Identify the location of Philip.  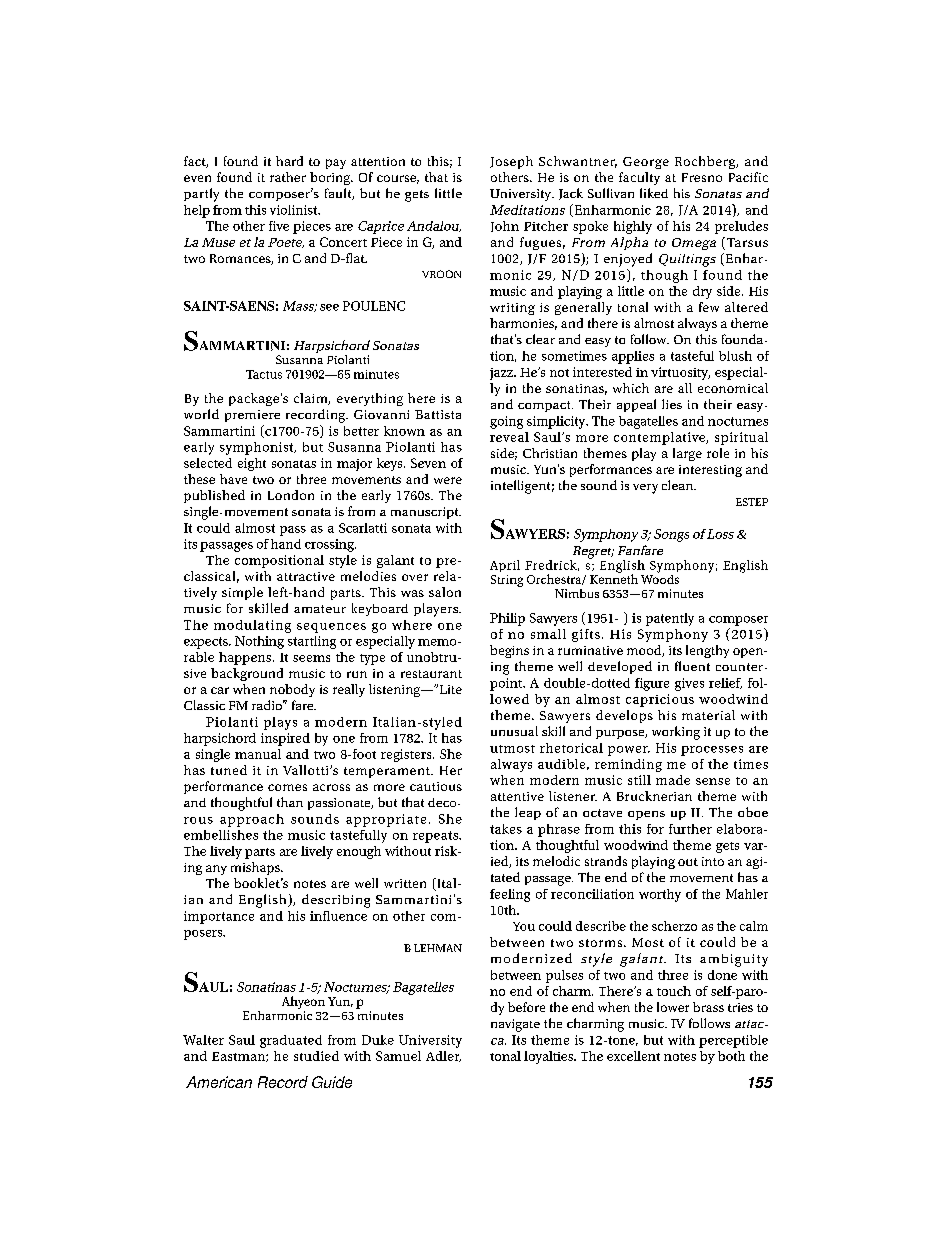
(507, 619).
